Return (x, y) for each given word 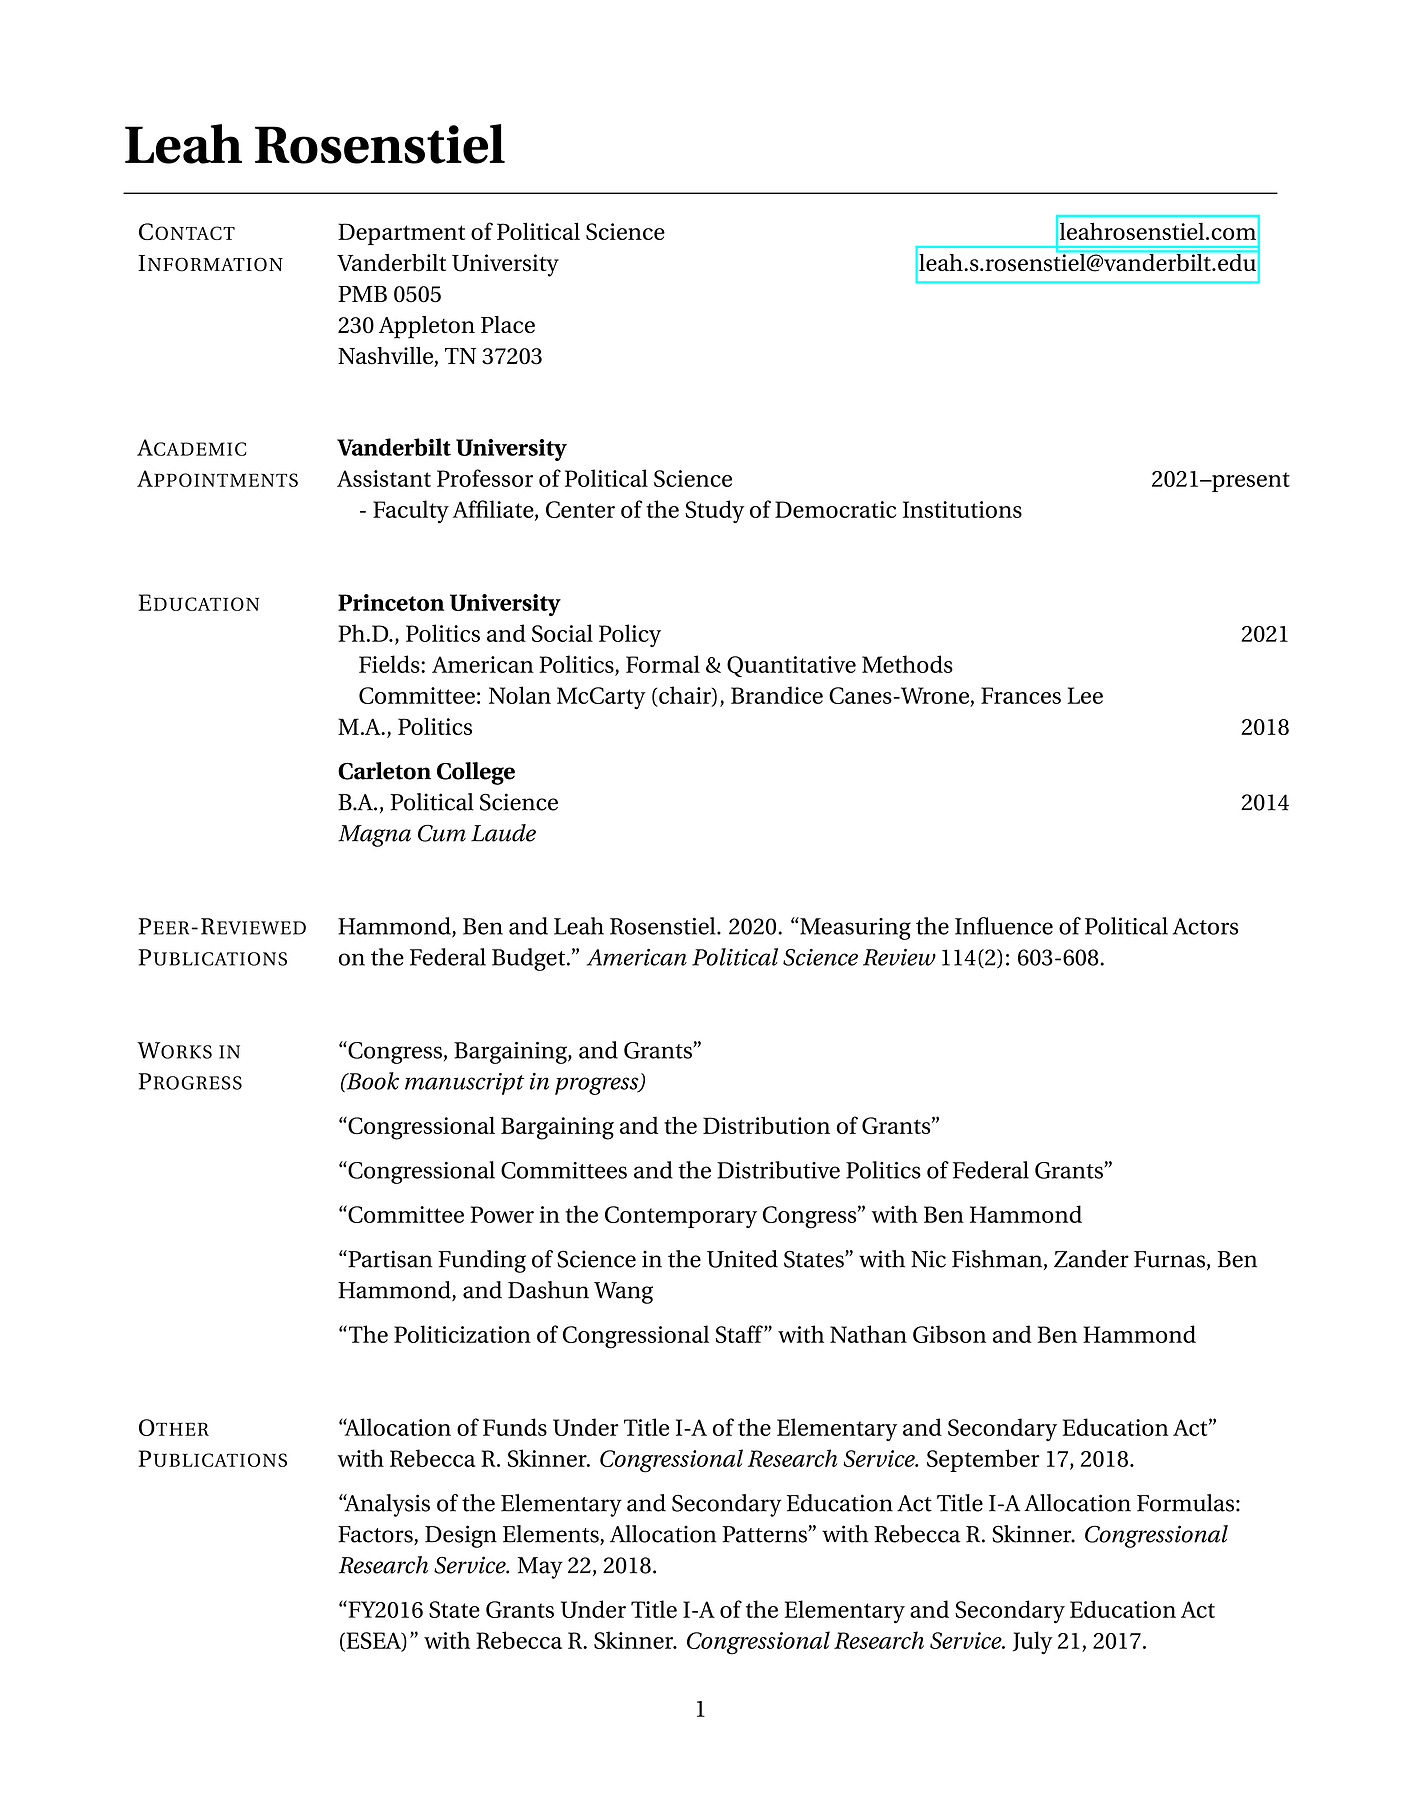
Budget (530, 959)
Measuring (854, 928)
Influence (1004, 926)
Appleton (427, 327)
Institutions (962, 509)
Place (508, 324)
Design (461, 1536)
